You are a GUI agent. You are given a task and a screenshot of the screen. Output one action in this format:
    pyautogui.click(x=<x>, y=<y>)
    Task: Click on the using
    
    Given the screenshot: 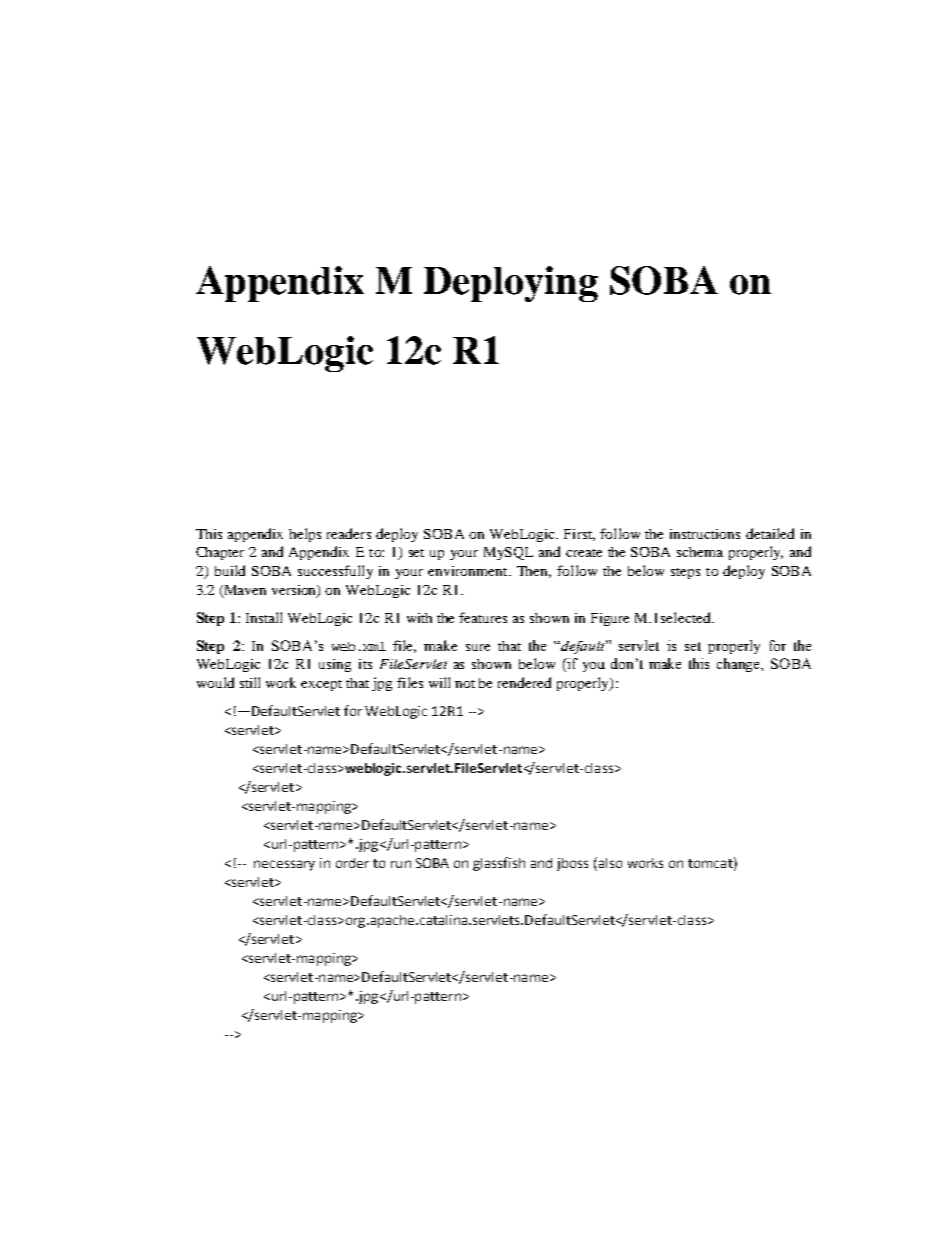 What is the action you would take?
    pyautogui.click(x=335, y=665)
